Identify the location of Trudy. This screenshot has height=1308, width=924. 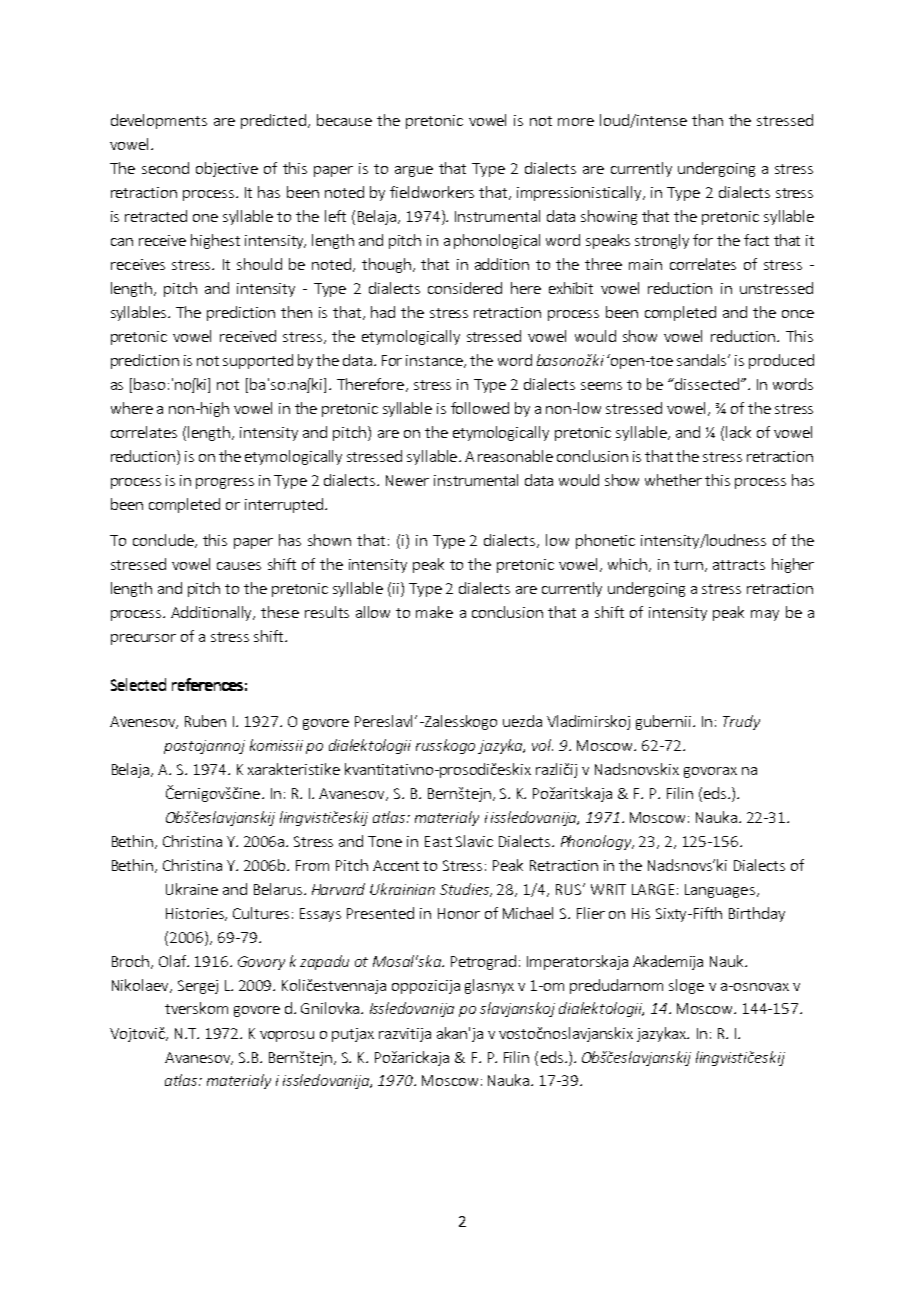
(741, 722).
